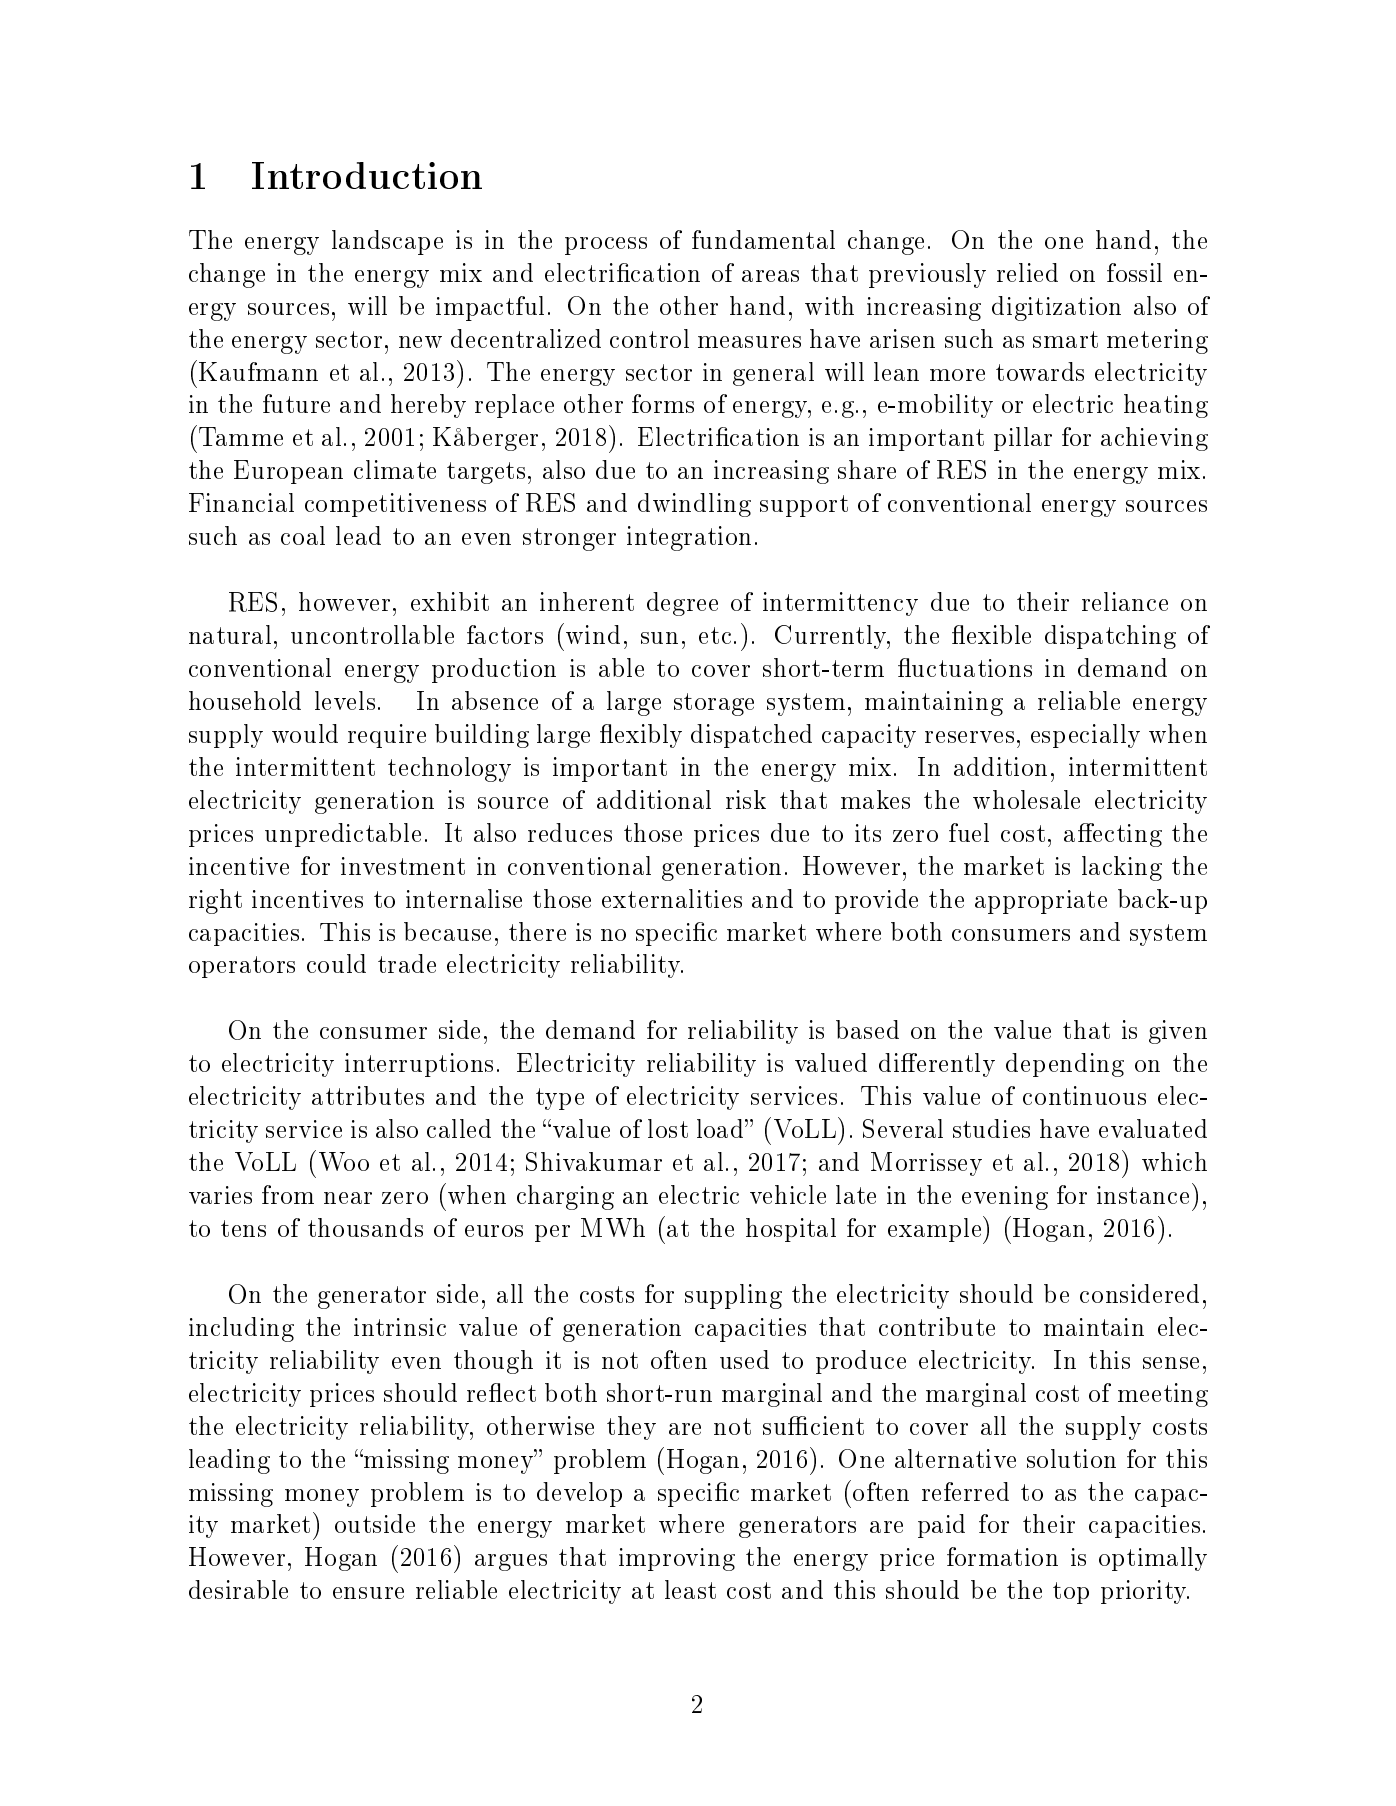 This screenshot has width=1396, height=1806. I want to click on fundamental, so click(763, 239).
